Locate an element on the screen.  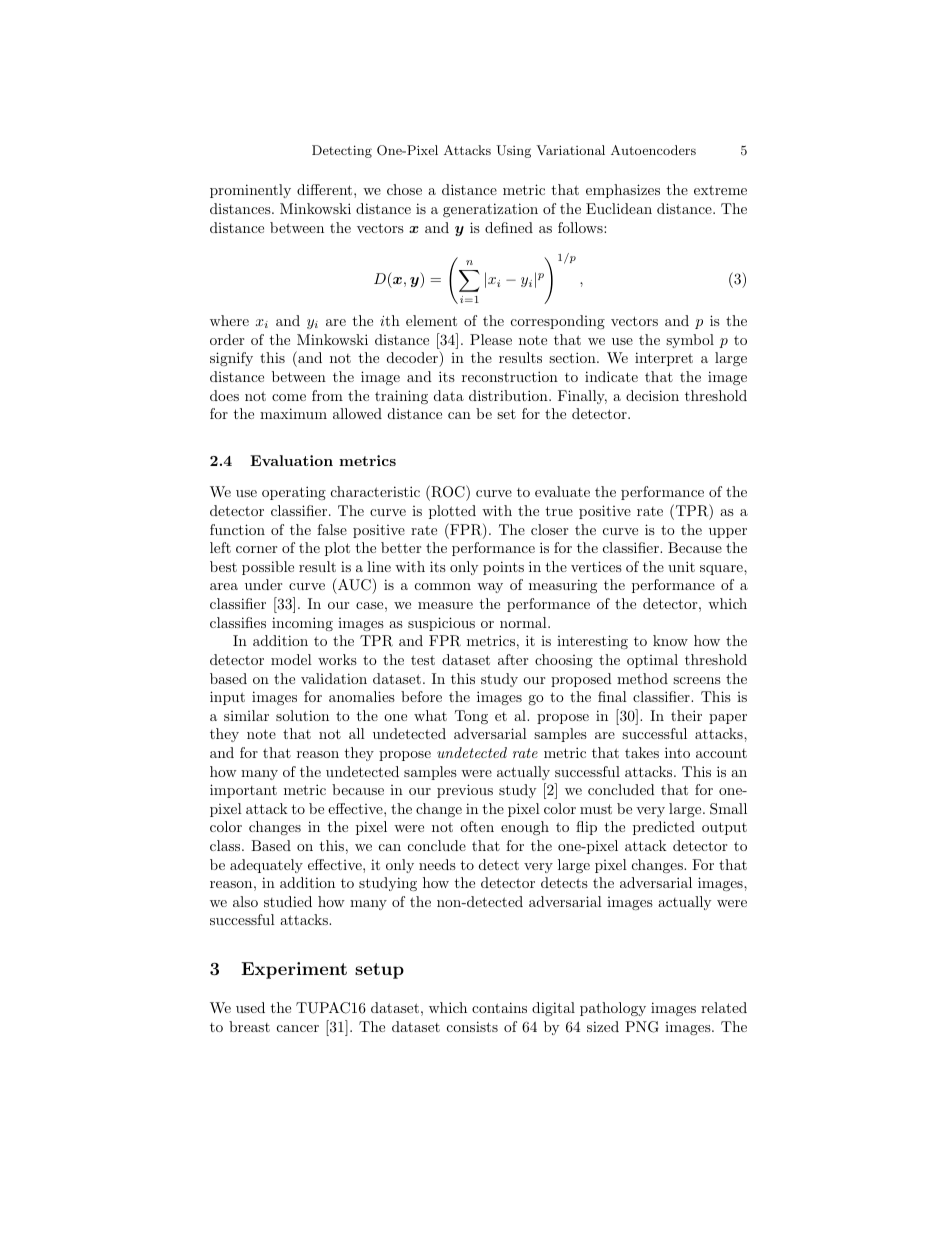
operating is located at coordinates (294, 493).
